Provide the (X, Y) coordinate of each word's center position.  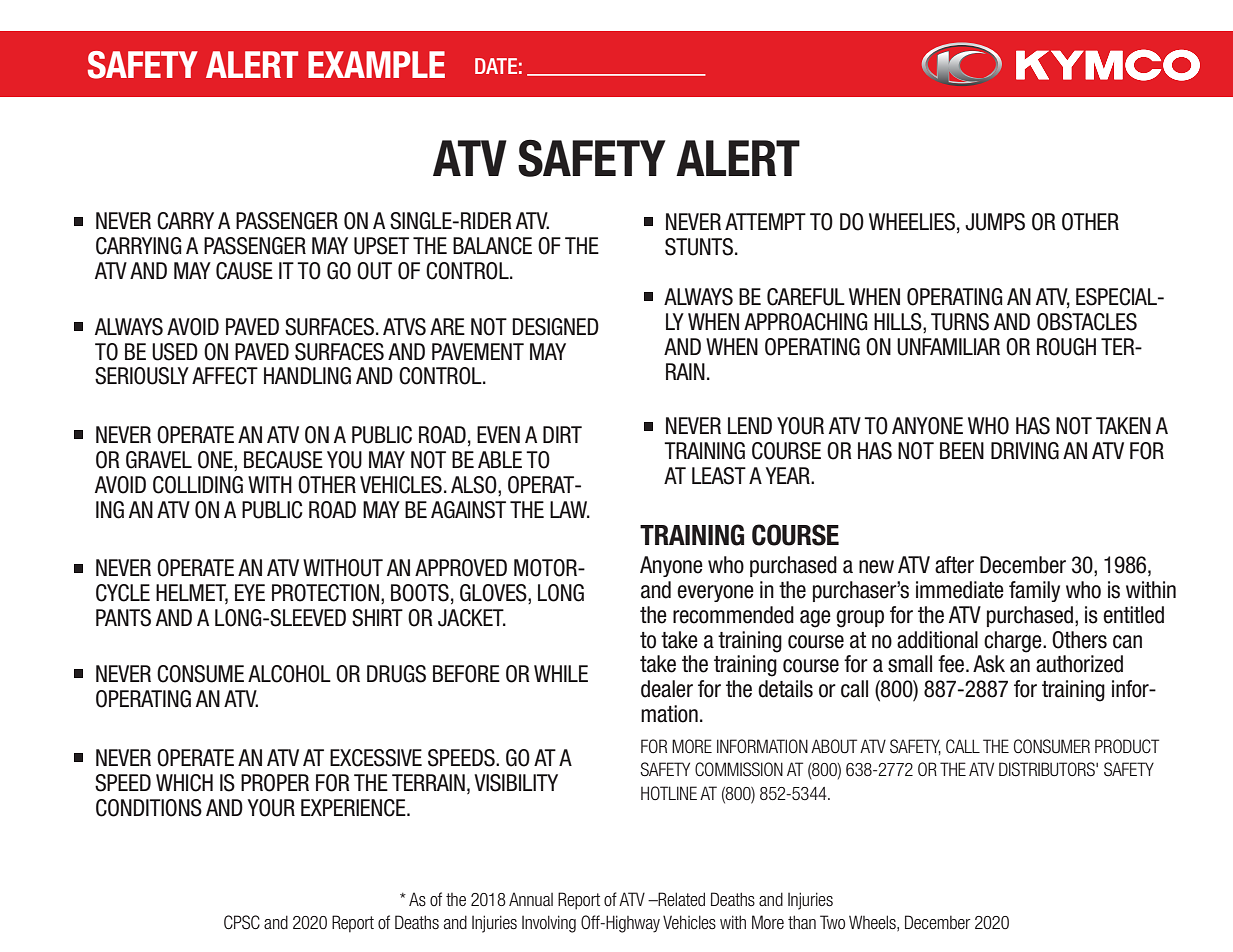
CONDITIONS (149, 808)
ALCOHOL (289, 674)
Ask (989, 664)
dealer (667, 689)
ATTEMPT (765, 221)
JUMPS (995, 222)
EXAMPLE (376, 64)
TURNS (960, 322)
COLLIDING (198, 485)
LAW (570, 509)
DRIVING (1025, 451)
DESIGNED (555, 327)
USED (175, 352)
